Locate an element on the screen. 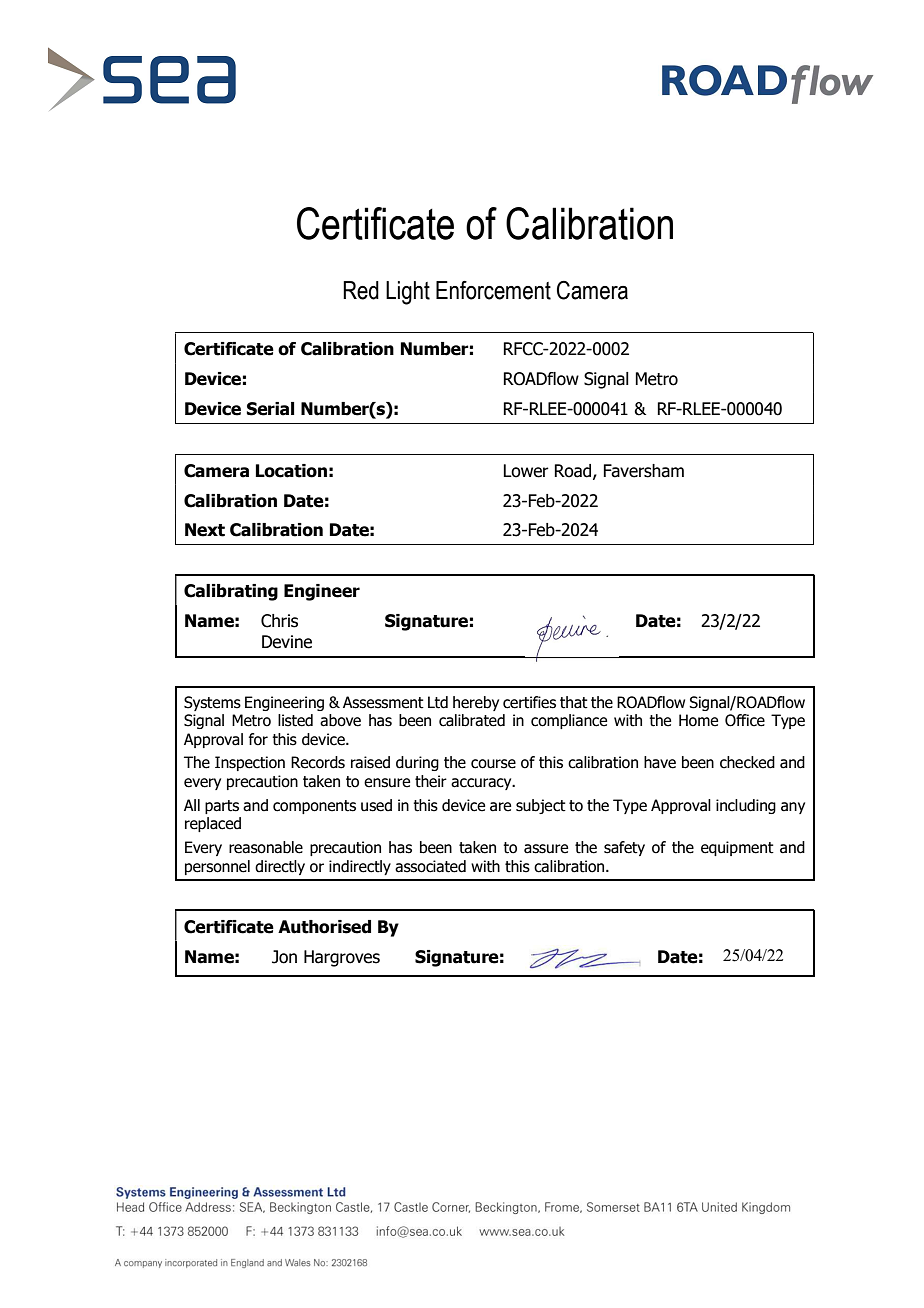  Home is located at coordinates (698, 720).
